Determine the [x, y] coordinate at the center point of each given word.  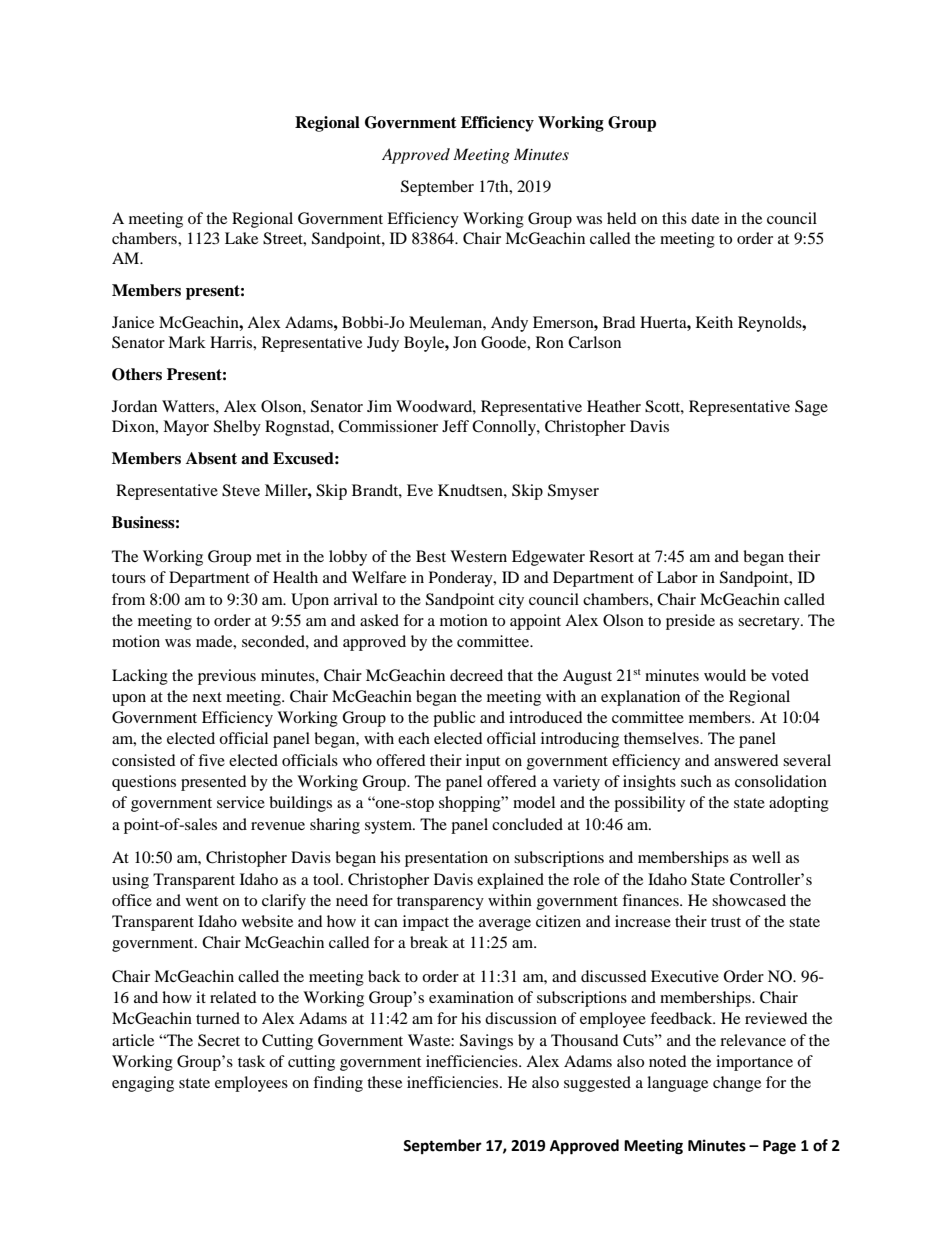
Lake [241, 238]
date [705, 218]
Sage [811, 408]
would [725, 675]
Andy [509, 324]
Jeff [455, 426]
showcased [749, 900]
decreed [476, 675]
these [384, 1082]
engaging [143, 1084]
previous [227, 677]
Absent [211, 458]
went [202, 901]
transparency [440, 903]
